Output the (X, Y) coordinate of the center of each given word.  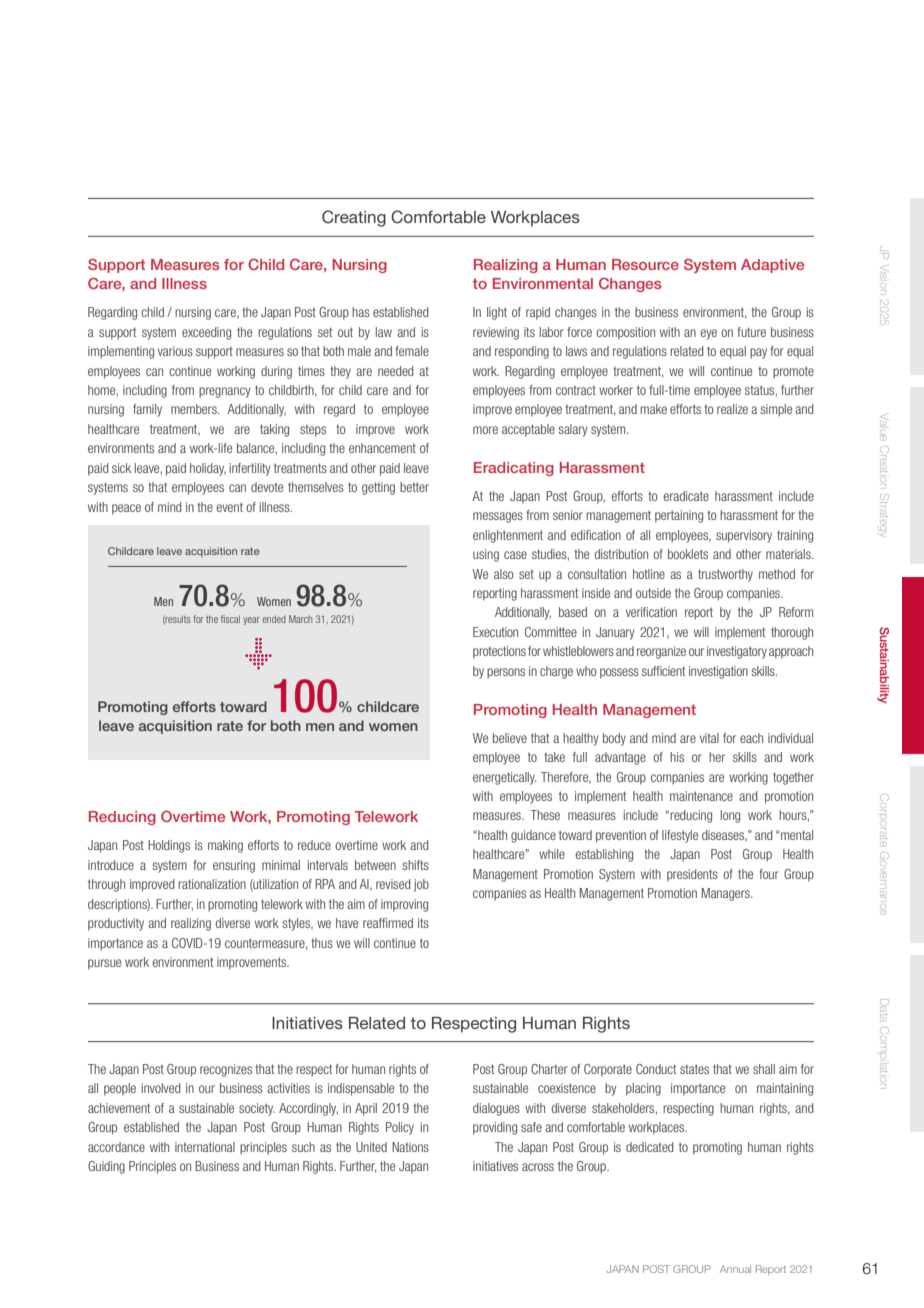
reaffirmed (388, 923)
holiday (208, 469)
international (205, 1147)
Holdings (169, 846)
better (414, 487)
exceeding (206, 333)
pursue (104, 964)
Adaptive (772, 266)
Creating (354, 218)
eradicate (686, 496)
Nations (410, 1147)
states (694, 1069)
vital (709, 738)
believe (510, 738)
